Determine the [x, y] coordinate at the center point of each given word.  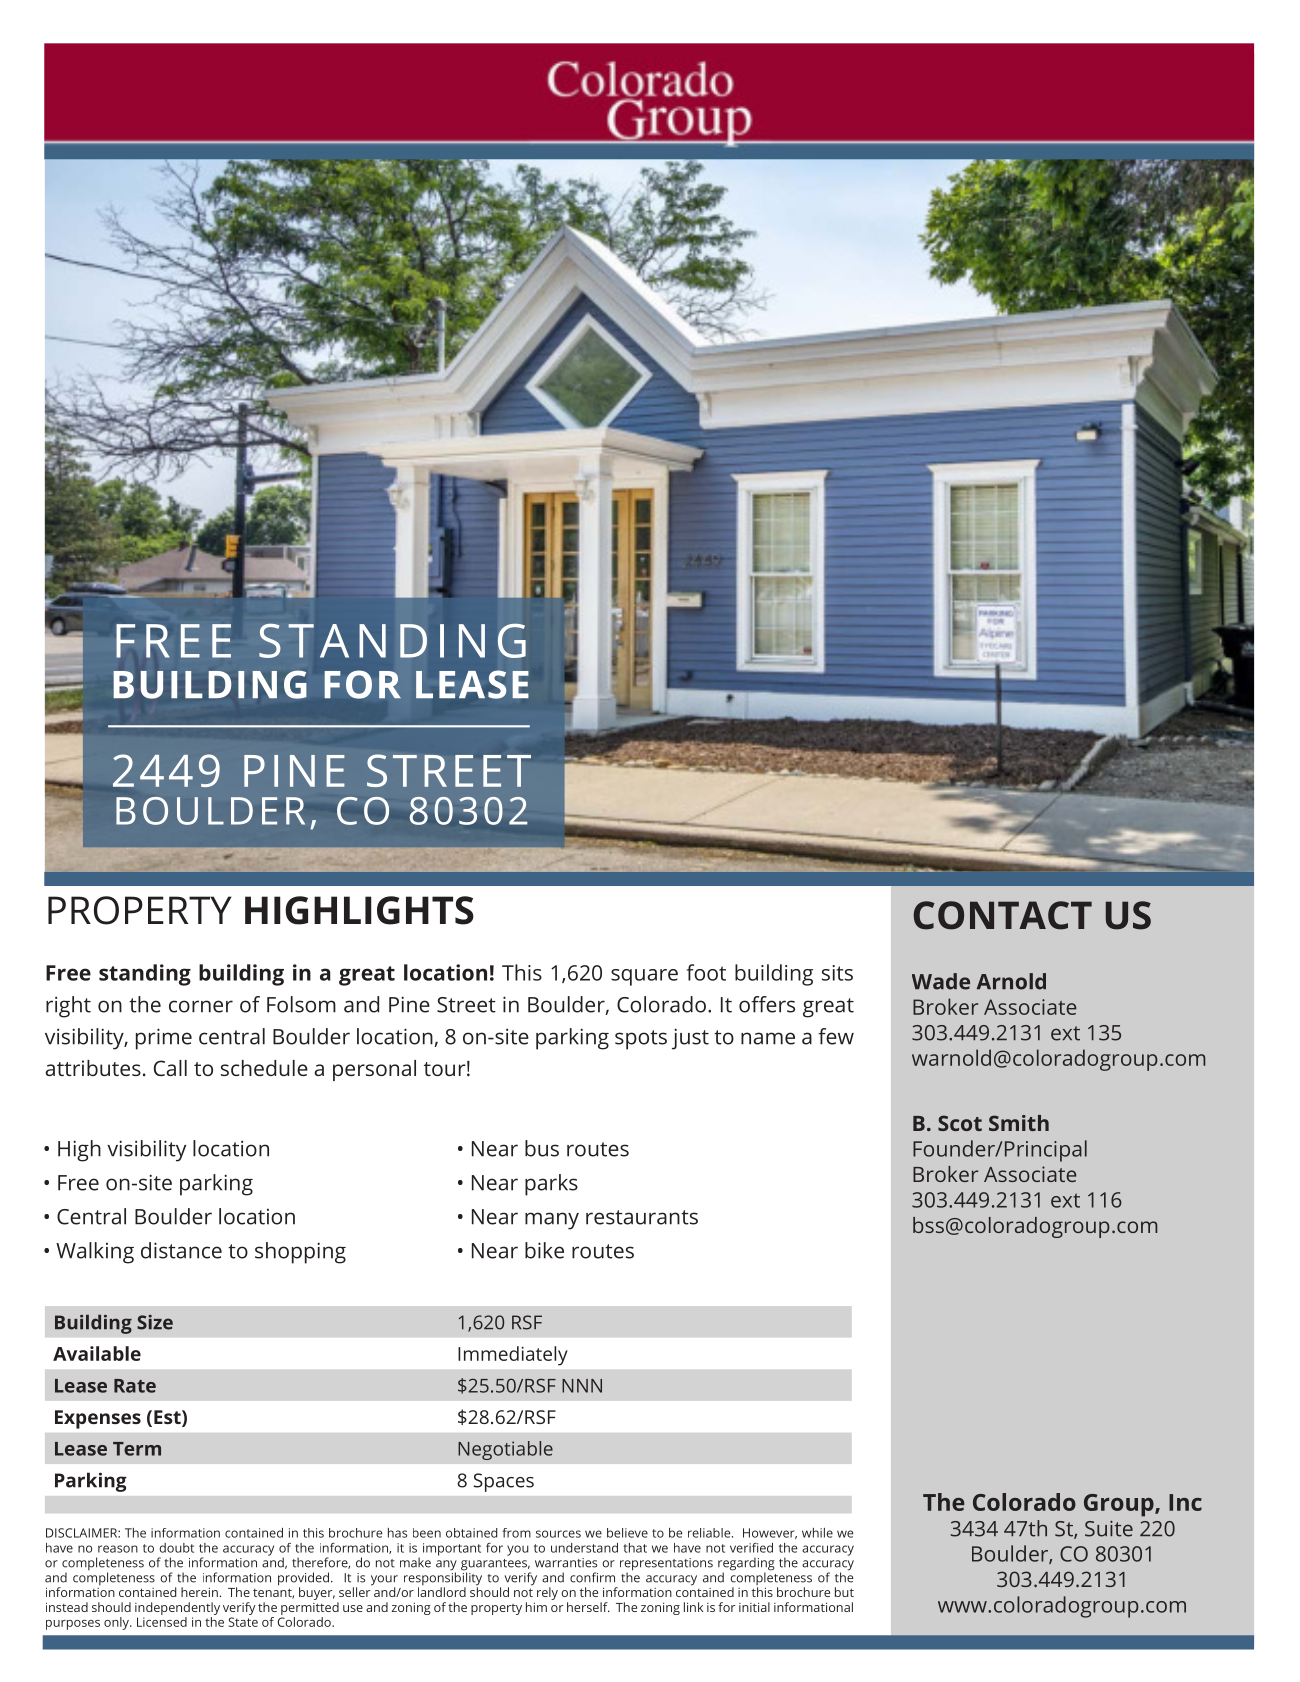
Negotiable [505, 1450]
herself [588, 1607]
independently [177, 1608]
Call [170, 1068]
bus [542, 1148]
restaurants [642, 1217]
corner [201, 1006]
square [644, 977]
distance [181, 1250]
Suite [1109, 1529]
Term [137, 1449]
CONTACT [1003, 915]
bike [544, 1250]
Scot [960, 1123]
